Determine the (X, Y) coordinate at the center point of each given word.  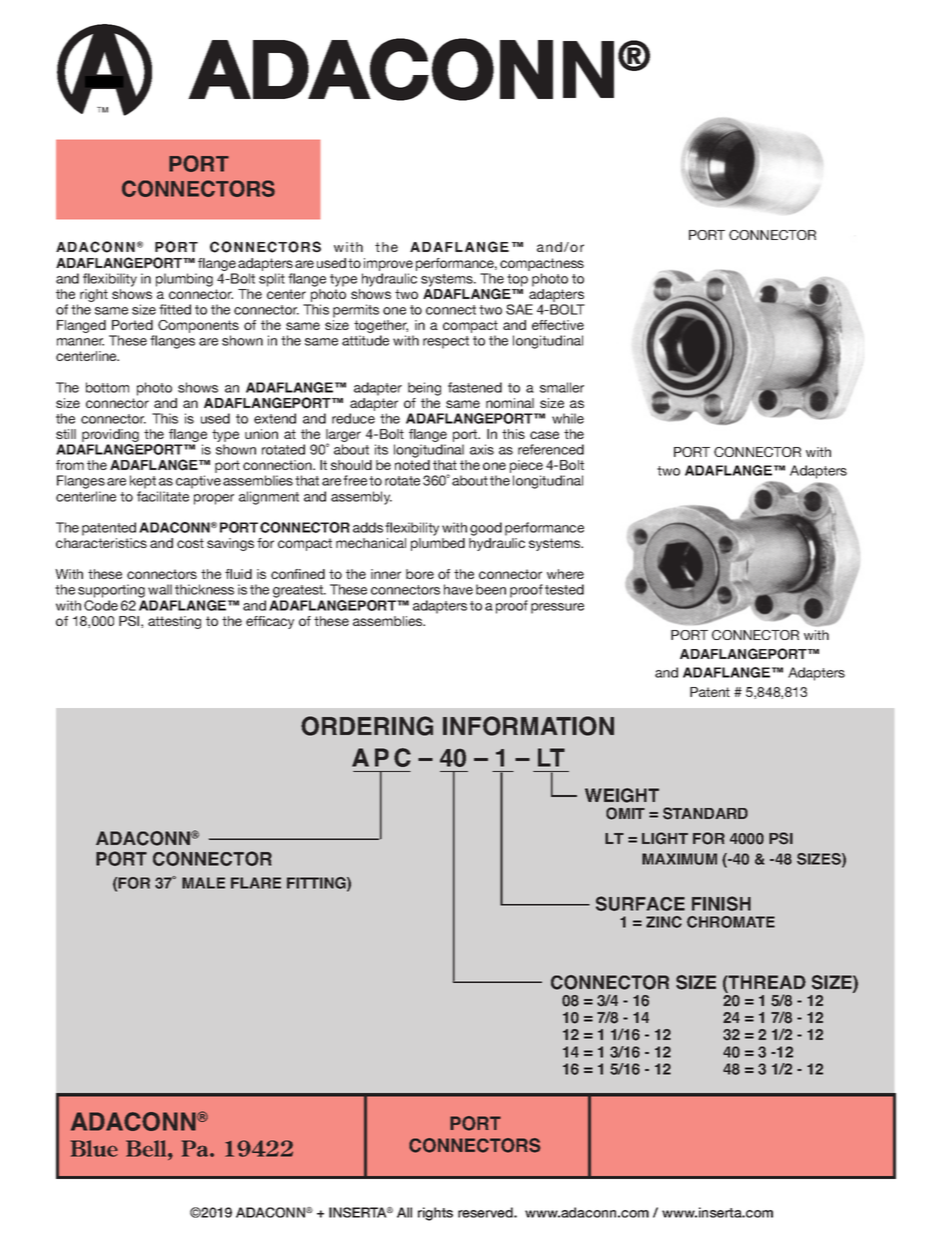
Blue (94, 1148)
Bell (147, 1150)
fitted (175, 309)
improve (388, 264)
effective (558, 325)
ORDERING (367, 726)
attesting (174, 622)
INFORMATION (528, 726)
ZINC (664, 922)
